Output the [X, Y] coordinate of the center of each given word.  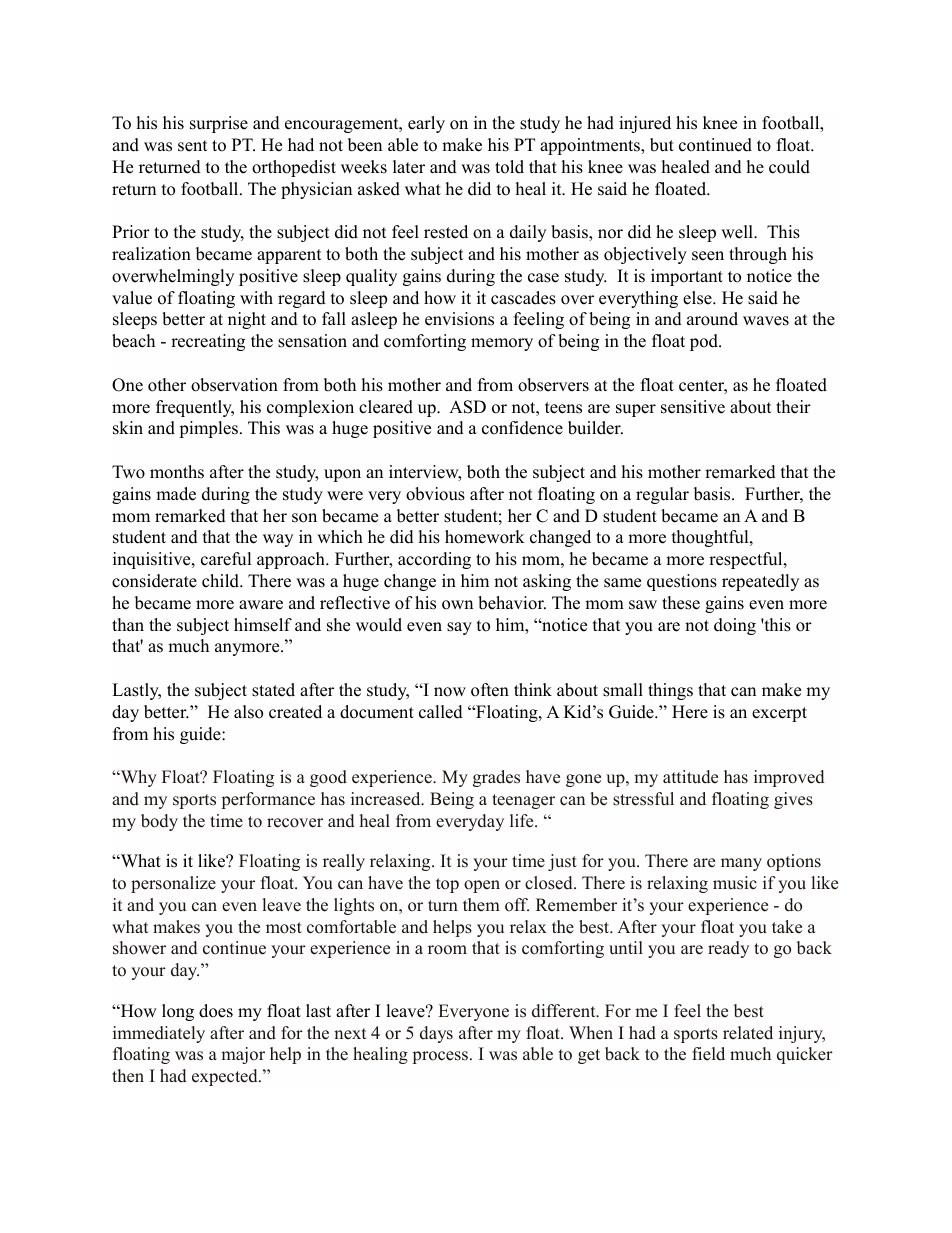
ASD [467, 407]
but [662, 145]
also [248, 712]
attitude [690, 777]
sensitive [693, 407]
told [509, 167]
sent [193, 146]
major [243, 1055]
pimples [208, 429]
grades [496, 778]
